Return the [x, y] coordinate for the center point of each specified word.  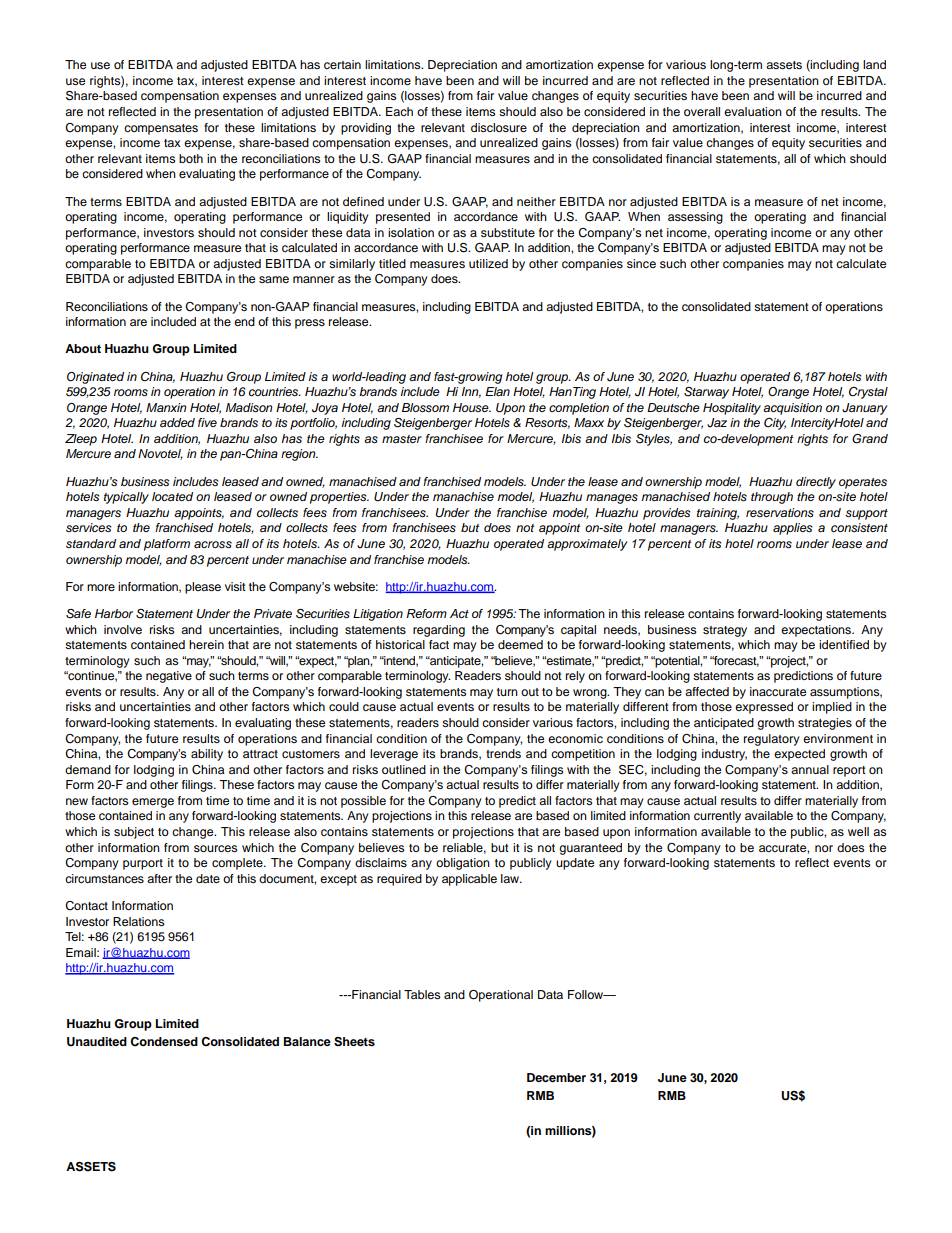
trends [503, 753]
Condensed [164, 1042]
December [556, 1077]
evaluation [753, 111]
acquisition [792, 409]
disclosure [499, 127]
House [472, 407]
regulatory [772, 740]
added [177, 422]
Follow [587, 994]
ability [207, 755]
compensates [161, 129]
